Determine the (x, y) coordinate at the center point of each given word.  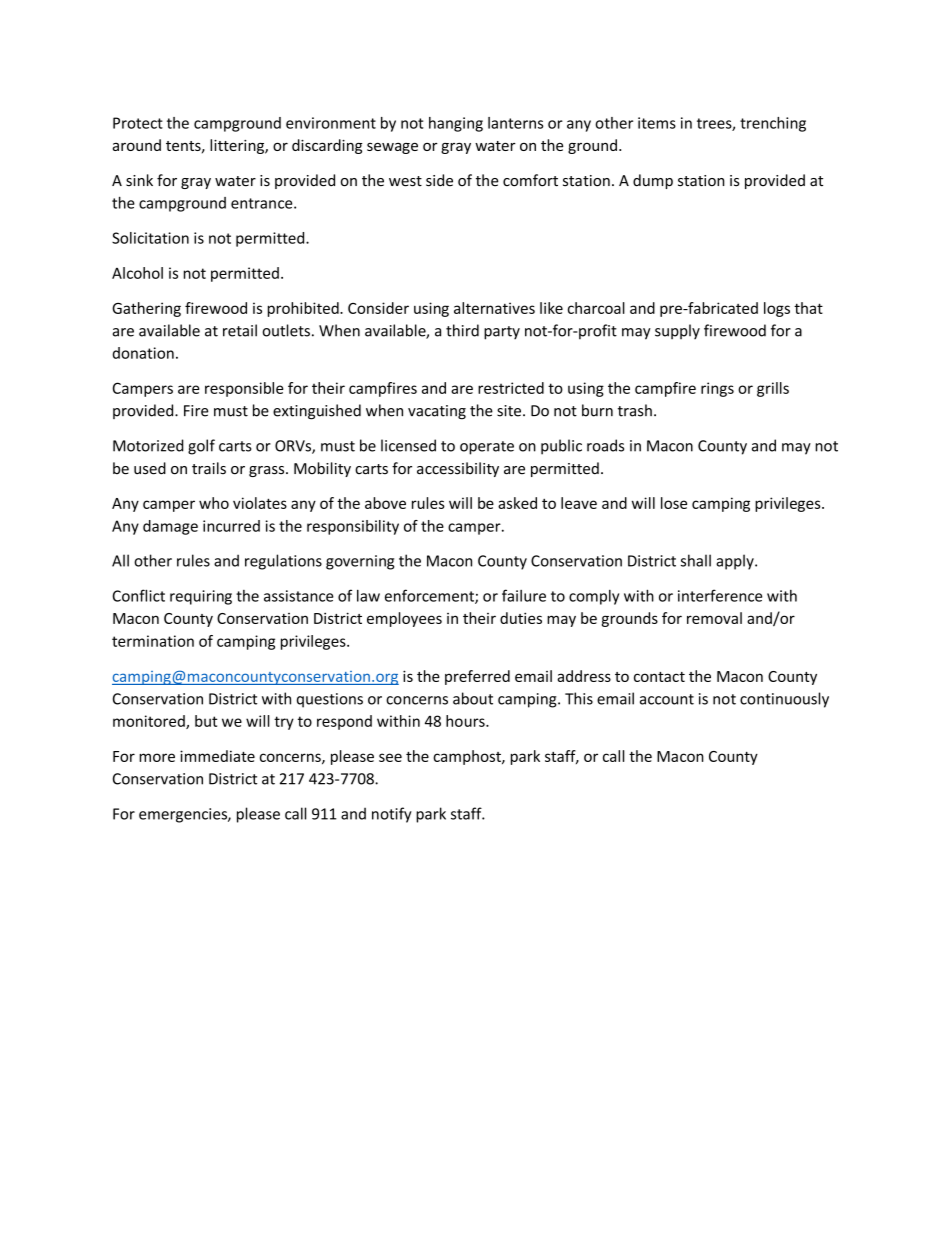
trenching (773, 124)
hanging (456, 124)
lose (674, 503)
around (136, 145)
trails (209, 468)
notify (392, 815)
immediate (217, 756)
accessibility (458, 469)
